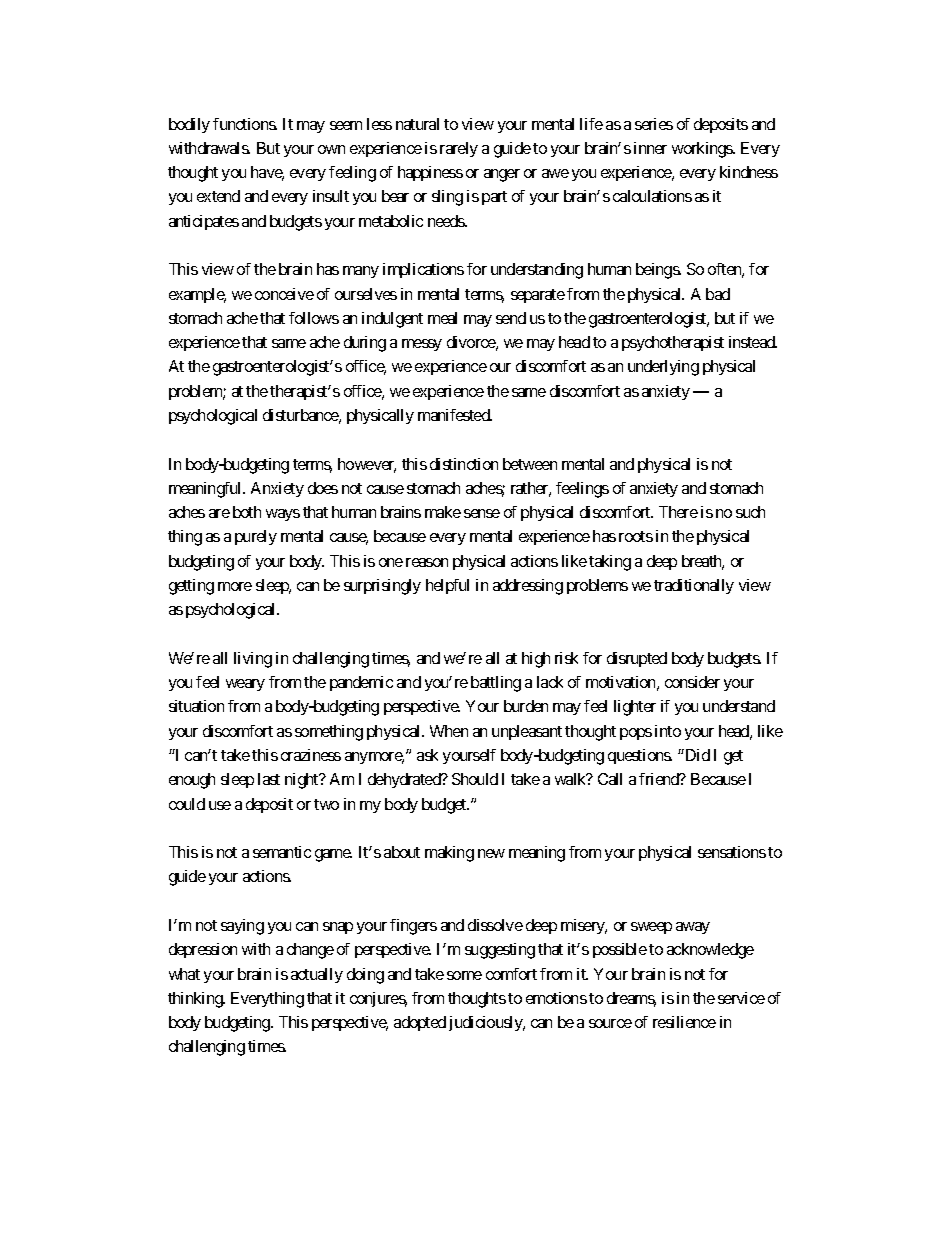 The width and height of the document is (952, 1233). Describe the element at coordinates (256, 537) in the document. I see `purely` at that location.
